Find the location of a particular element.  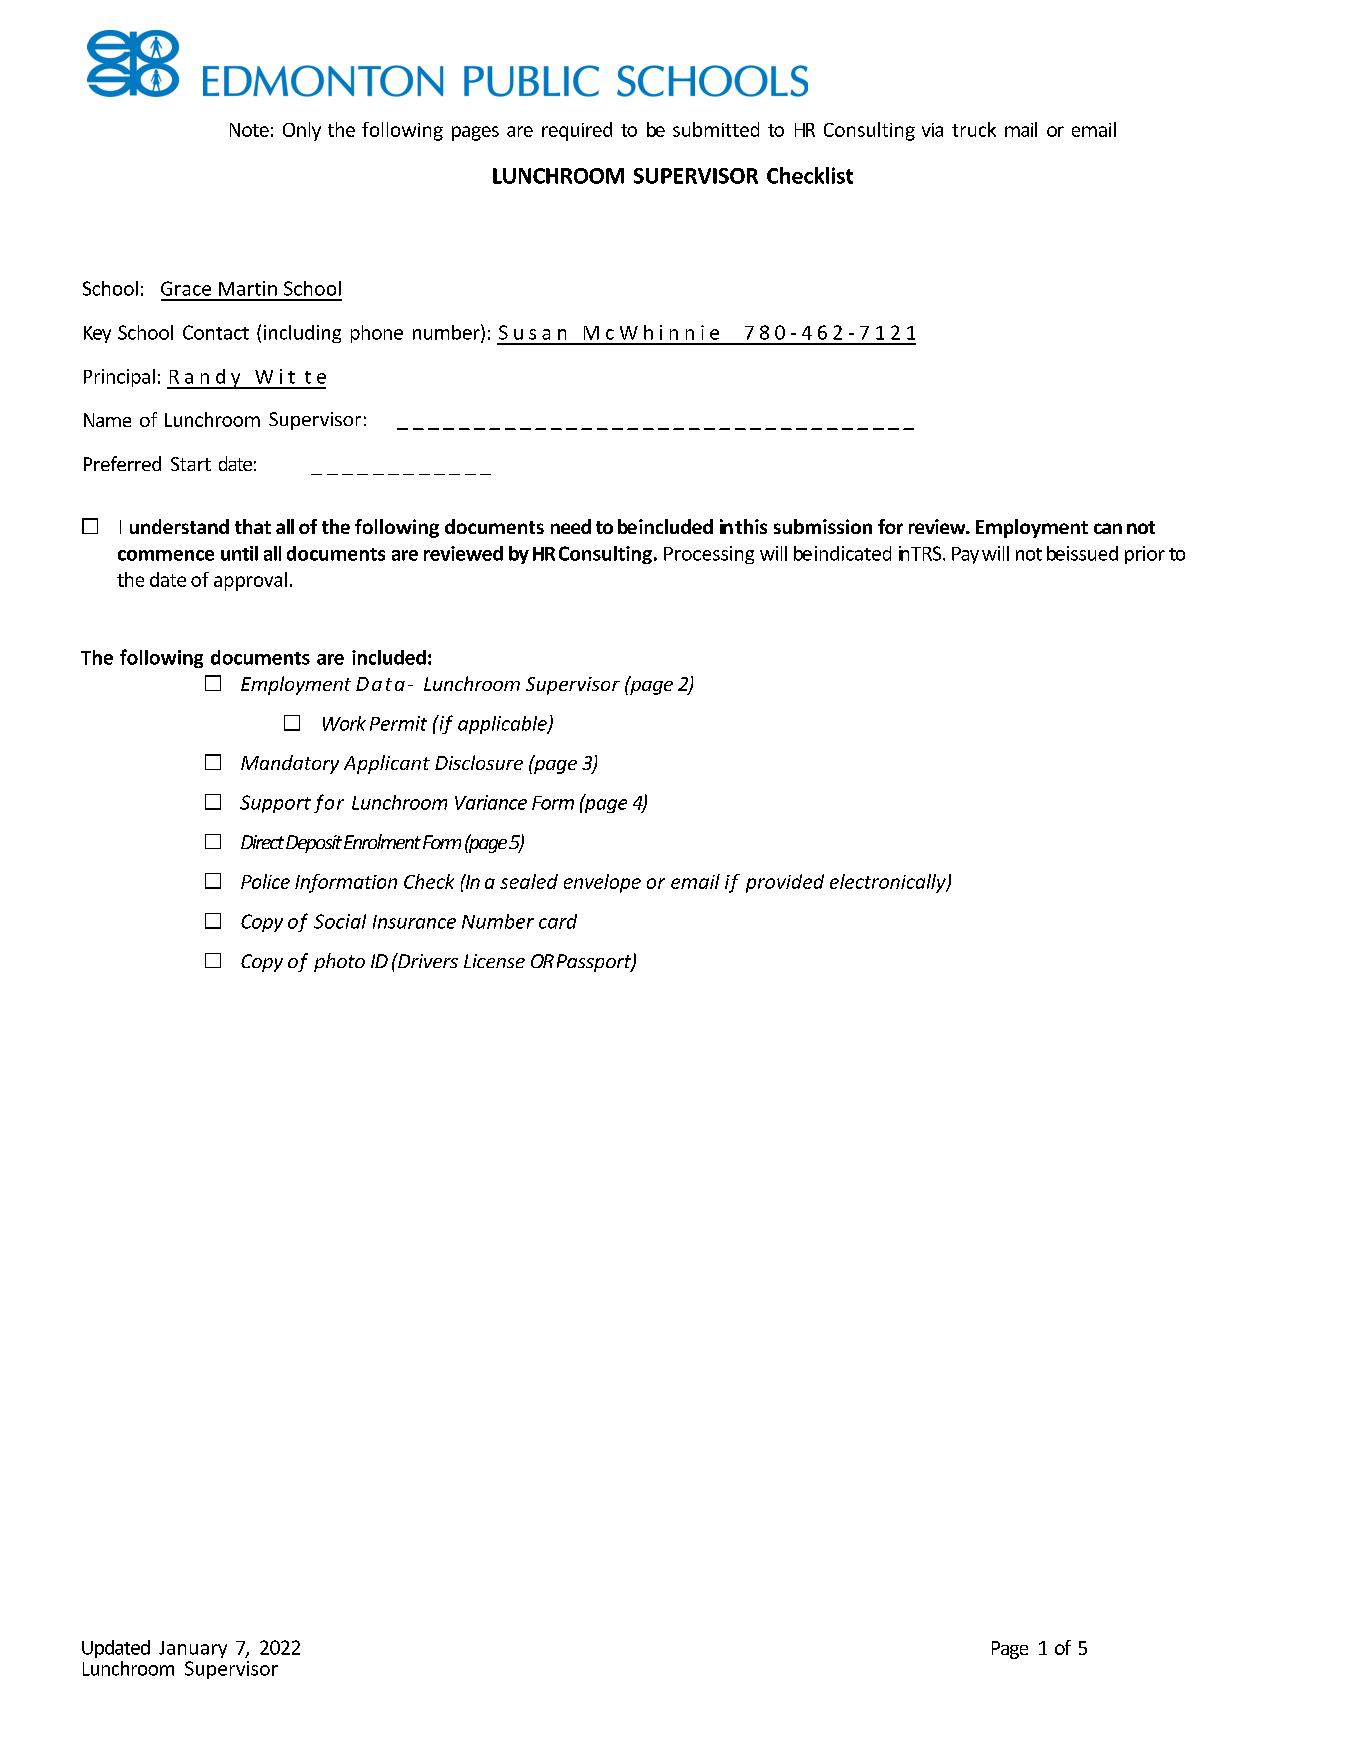

Note is located at coordinates (249, 130).
